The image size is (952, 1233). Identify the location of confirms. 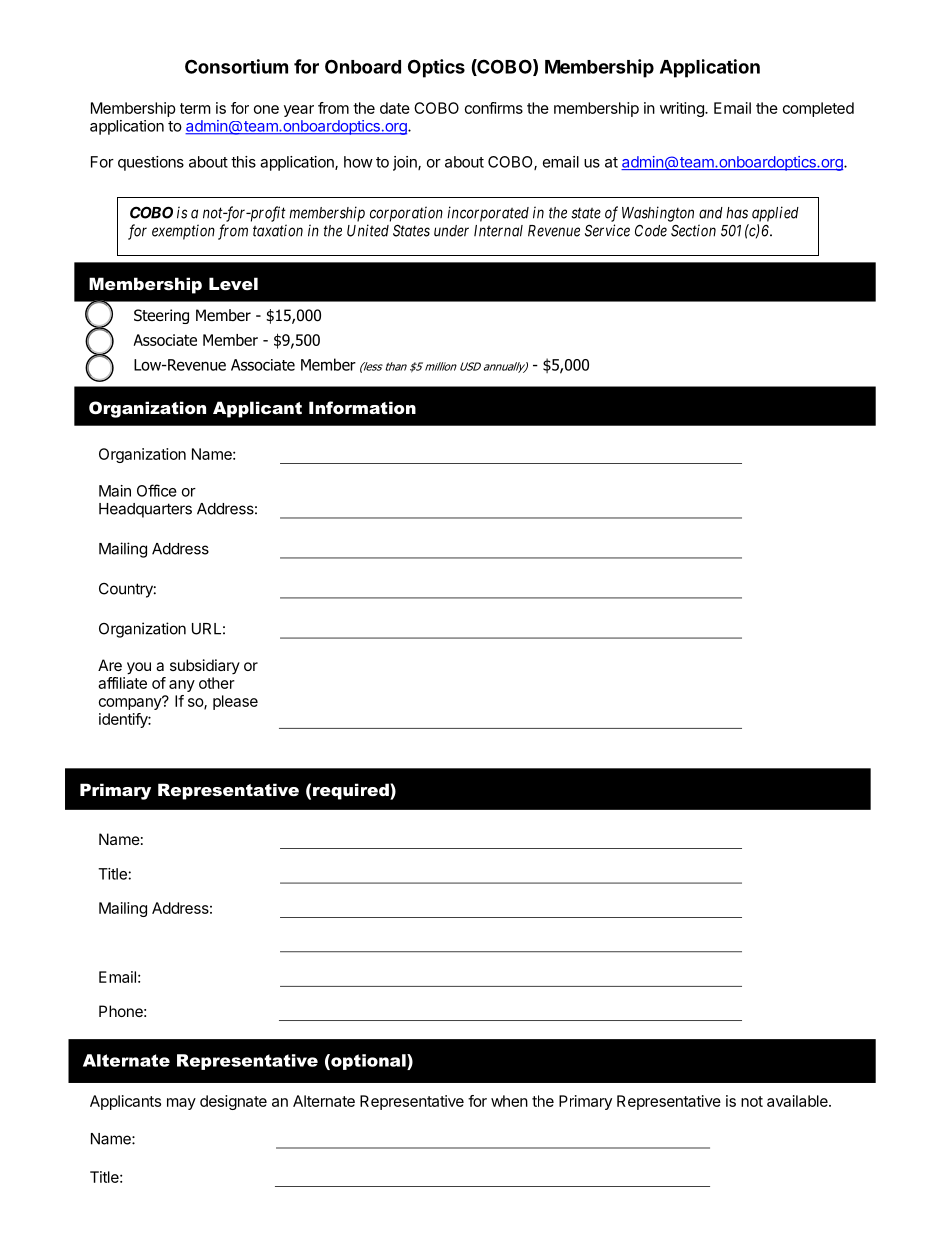
(494, 108).
